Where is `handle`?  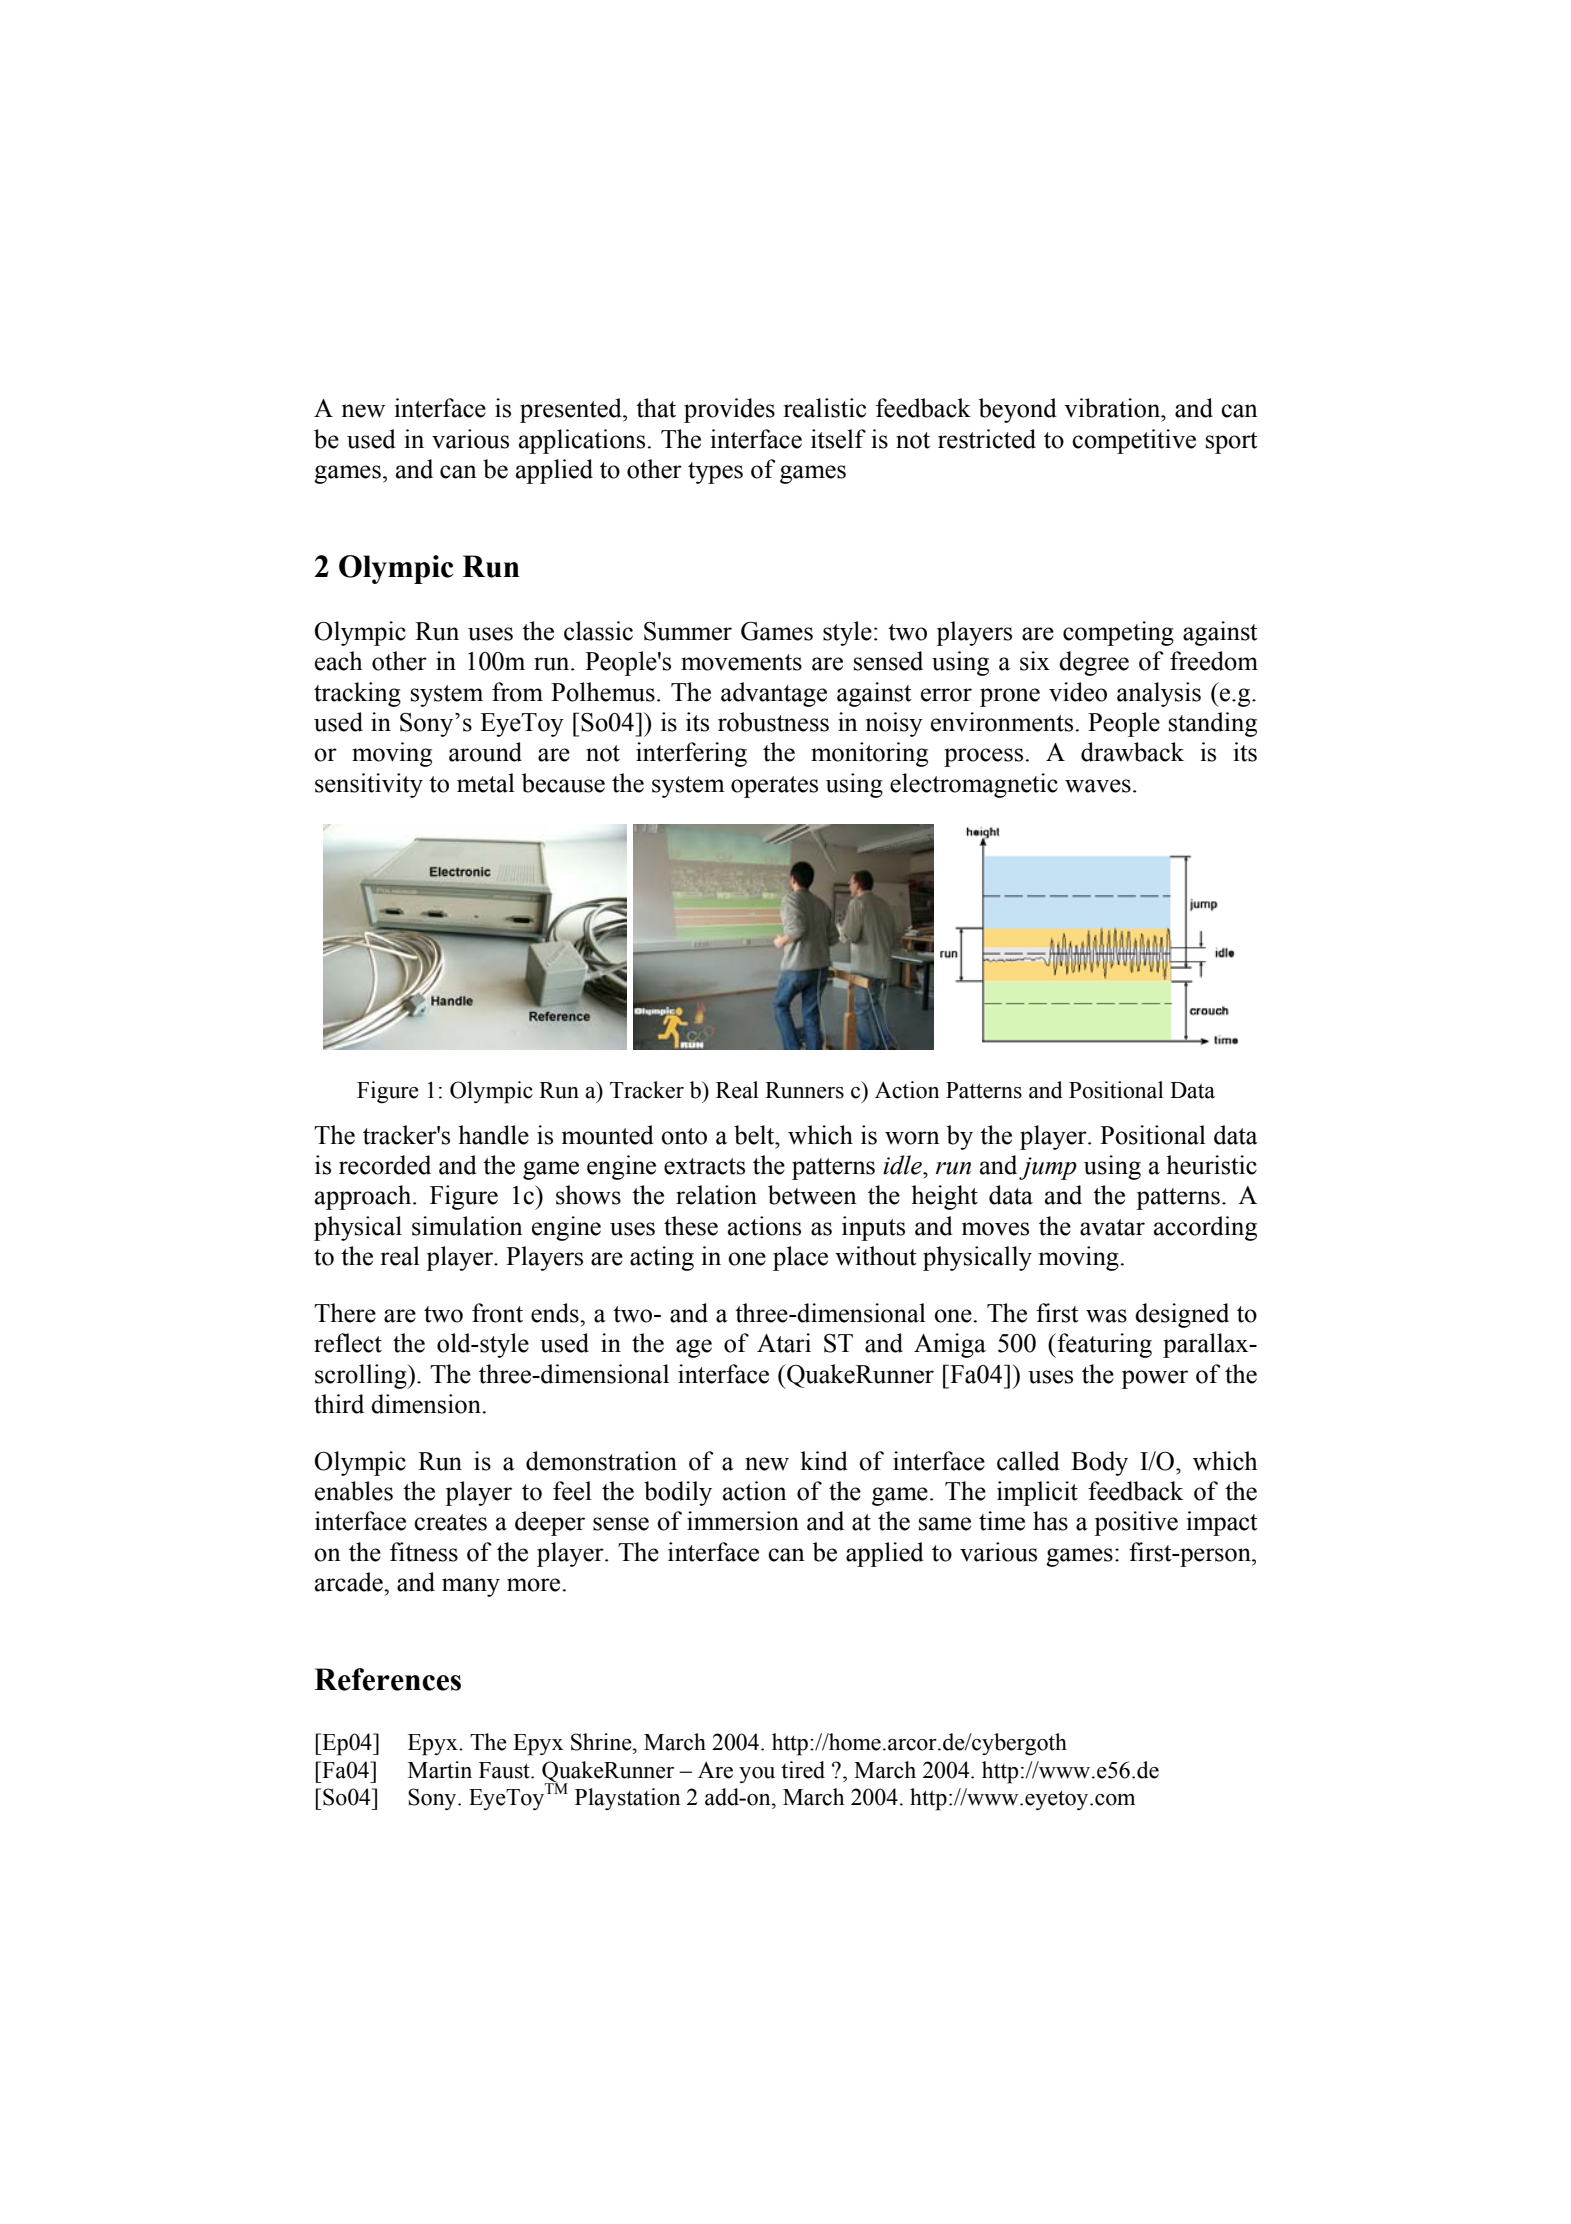 handle is located at coordinates (493, 1135).
